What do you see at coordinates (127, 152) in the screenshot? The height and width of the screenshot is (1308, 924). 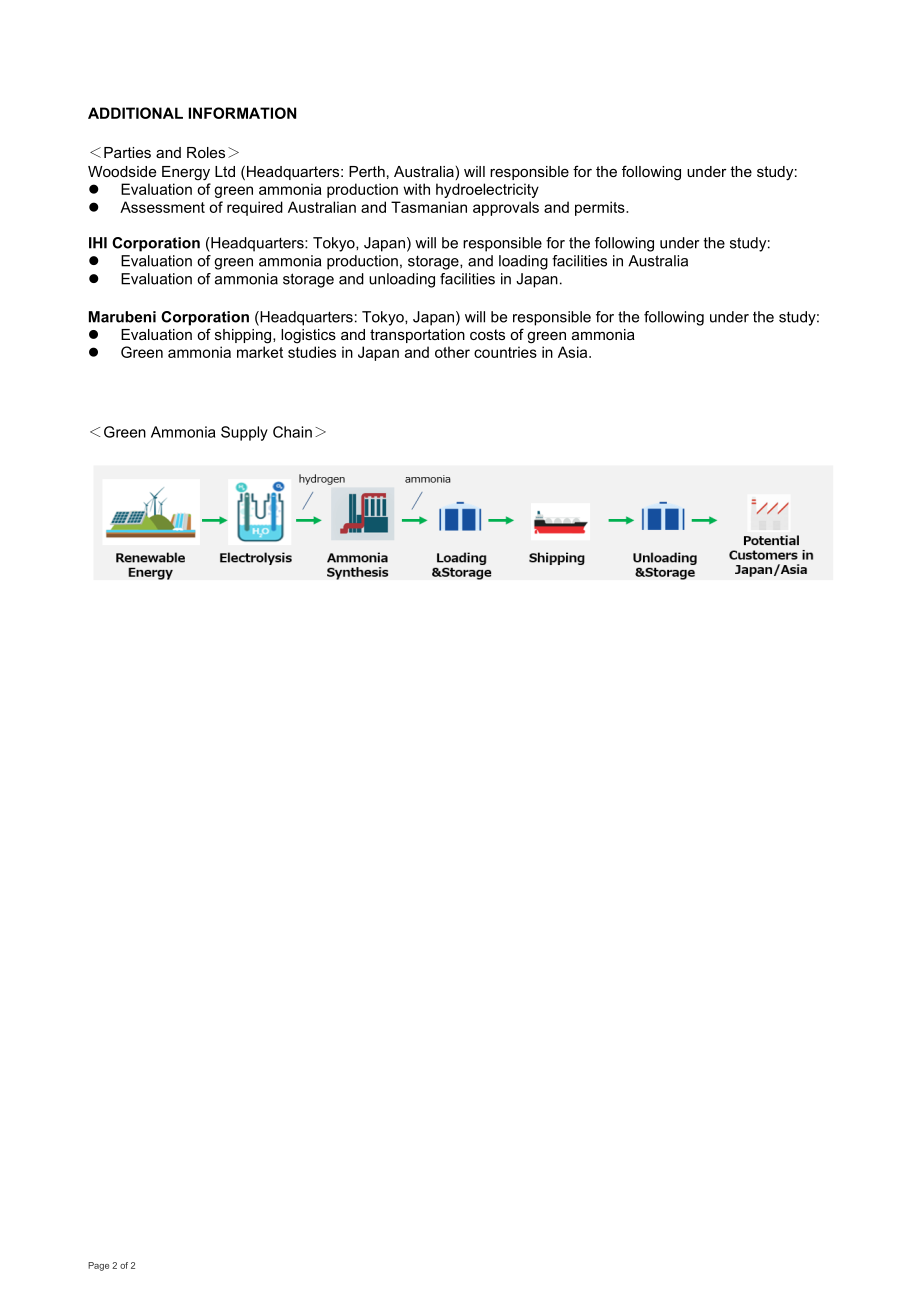 I see `Parties` at bounding box center [127, 152].
